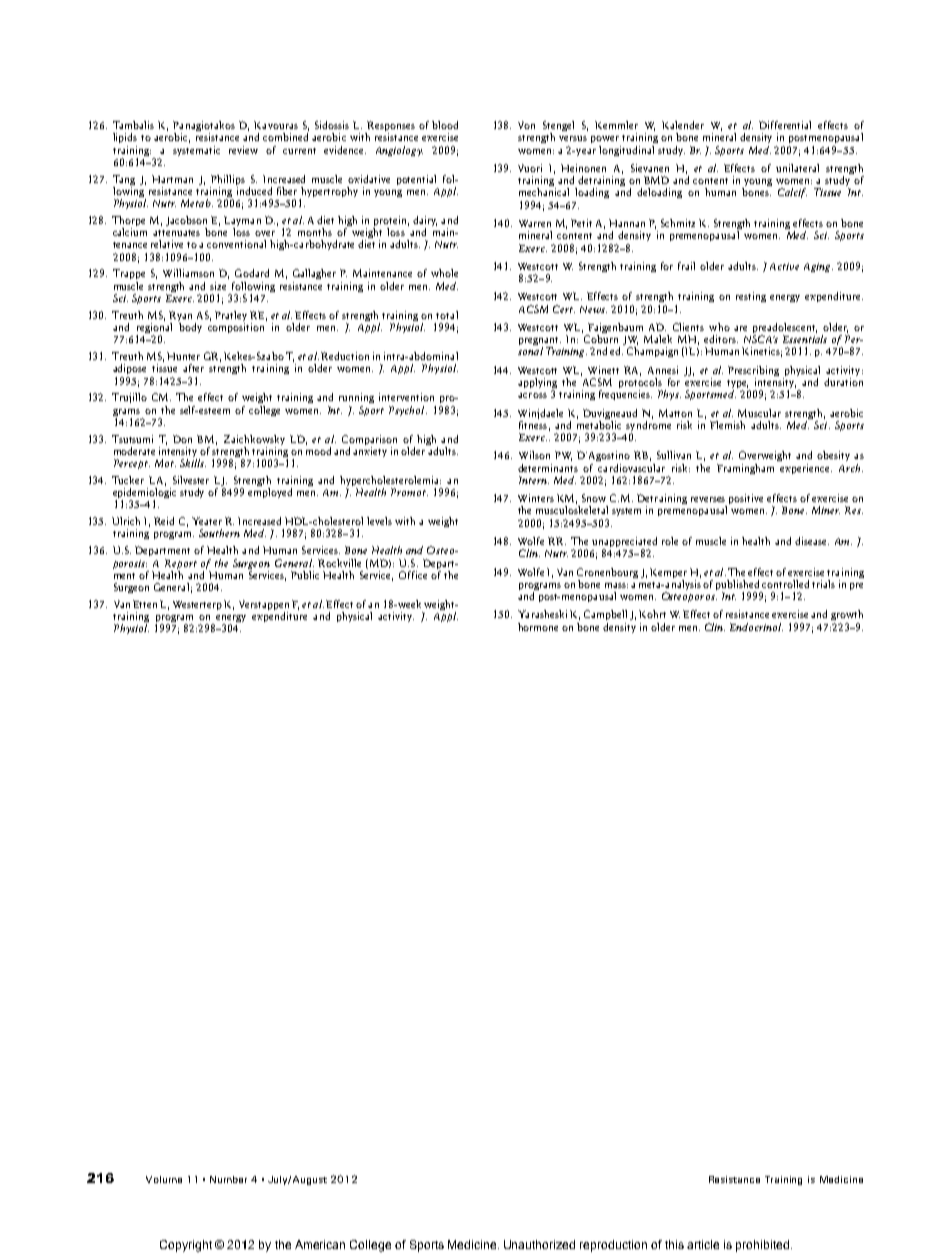 The width and height of the image is (952, 1257). Describe the element at coordinates (847, 615) in the image. I see `growth` at that location.
